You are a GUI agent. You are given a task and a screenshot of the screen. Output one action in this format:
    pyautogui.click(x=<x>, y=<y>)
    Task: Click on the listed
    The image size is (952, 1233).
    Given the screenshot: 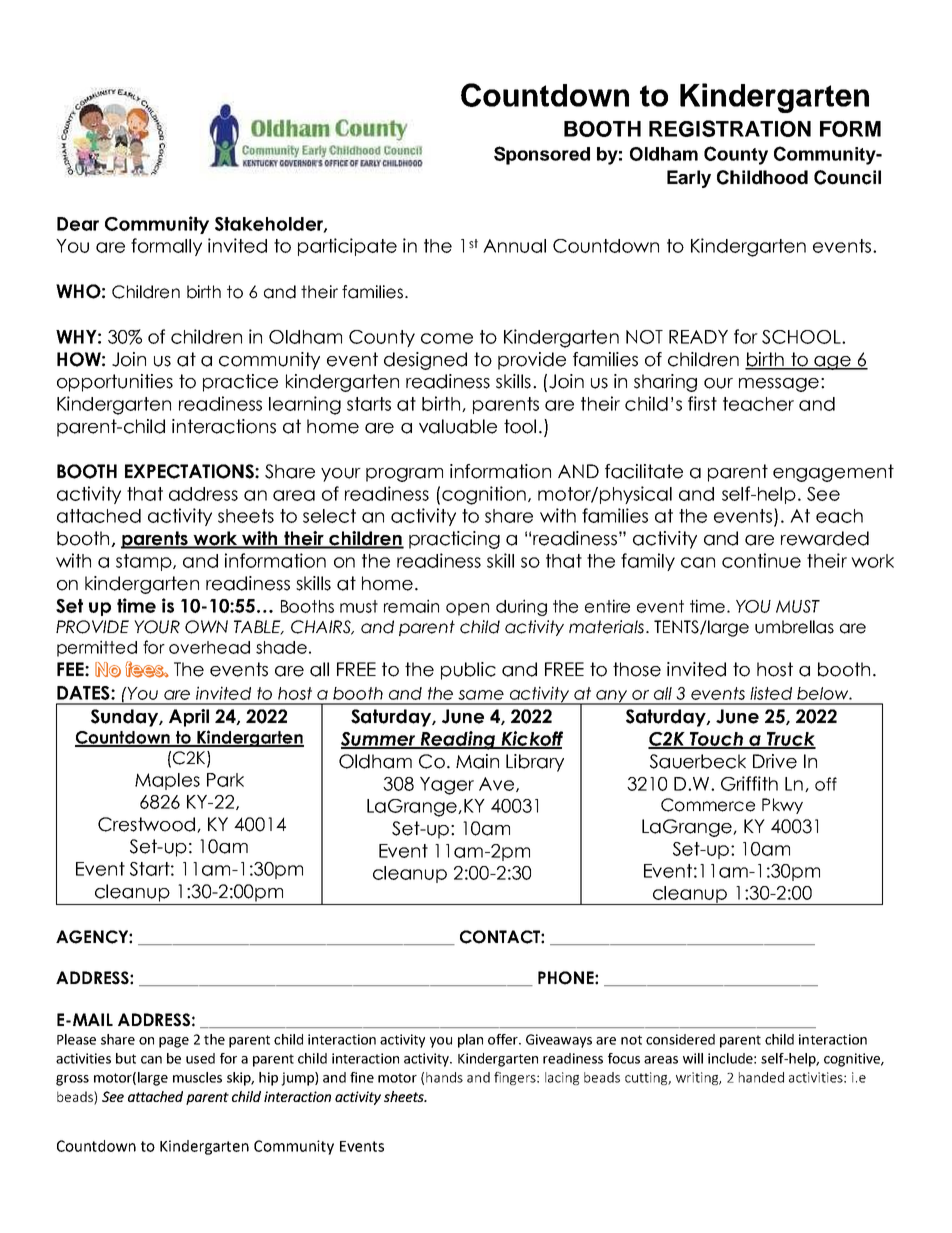 What is the action you would take?
    pyautogui.click(x=771, y=693)
